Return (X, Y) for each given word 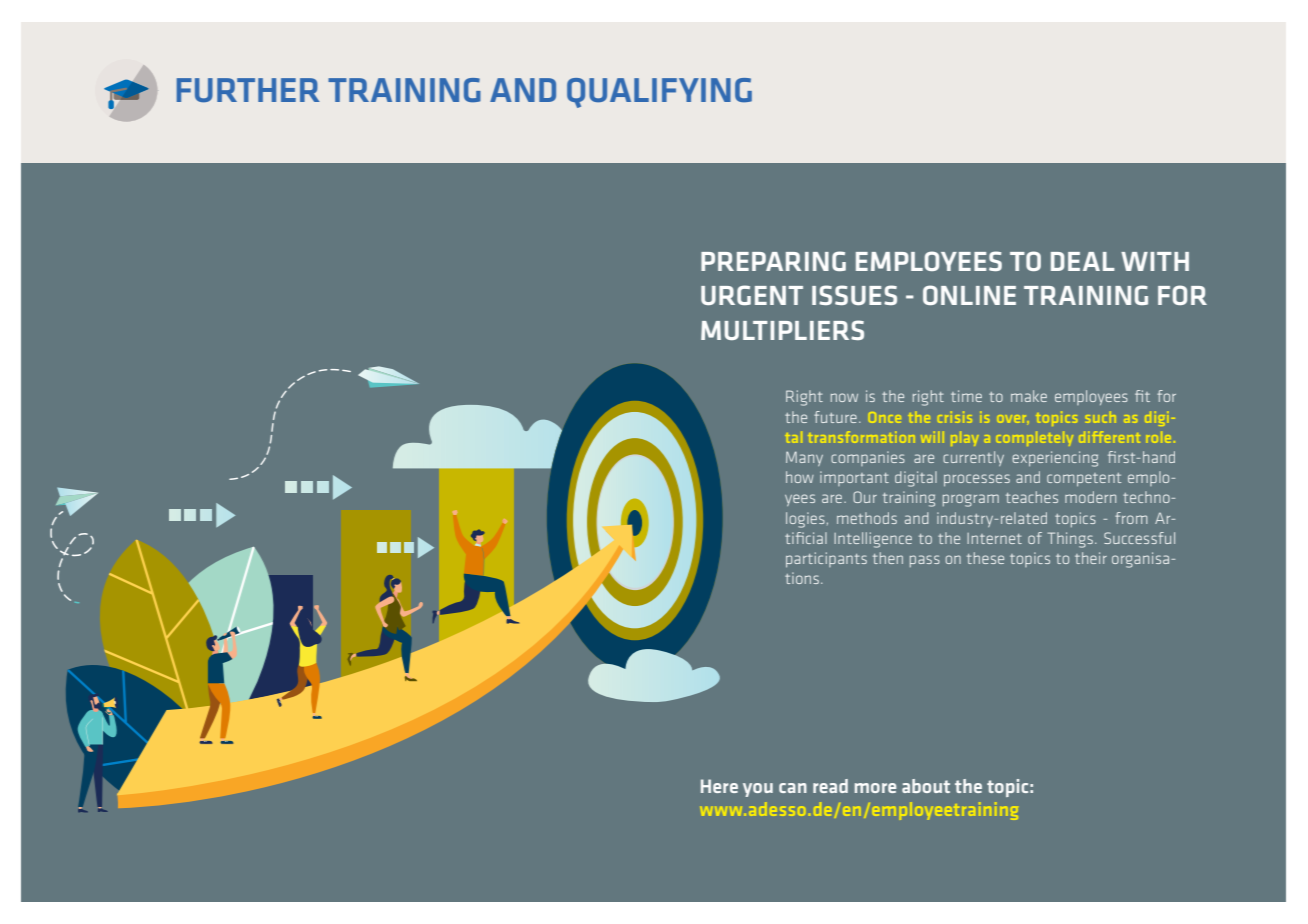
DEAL (1083, 261)
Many (804, 458)
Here (719, 786)
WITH (1155, 261)
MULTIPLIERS (782, 330)
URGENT (752, 295)
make (1029, 396)
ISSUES (854, 295)
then (888, 558)
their (1091, 558)
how (800, 477)
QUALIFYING (659, 93)
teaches (1032, 497)
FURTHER (248, 90)
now (844, 397)
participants (826, 559)
